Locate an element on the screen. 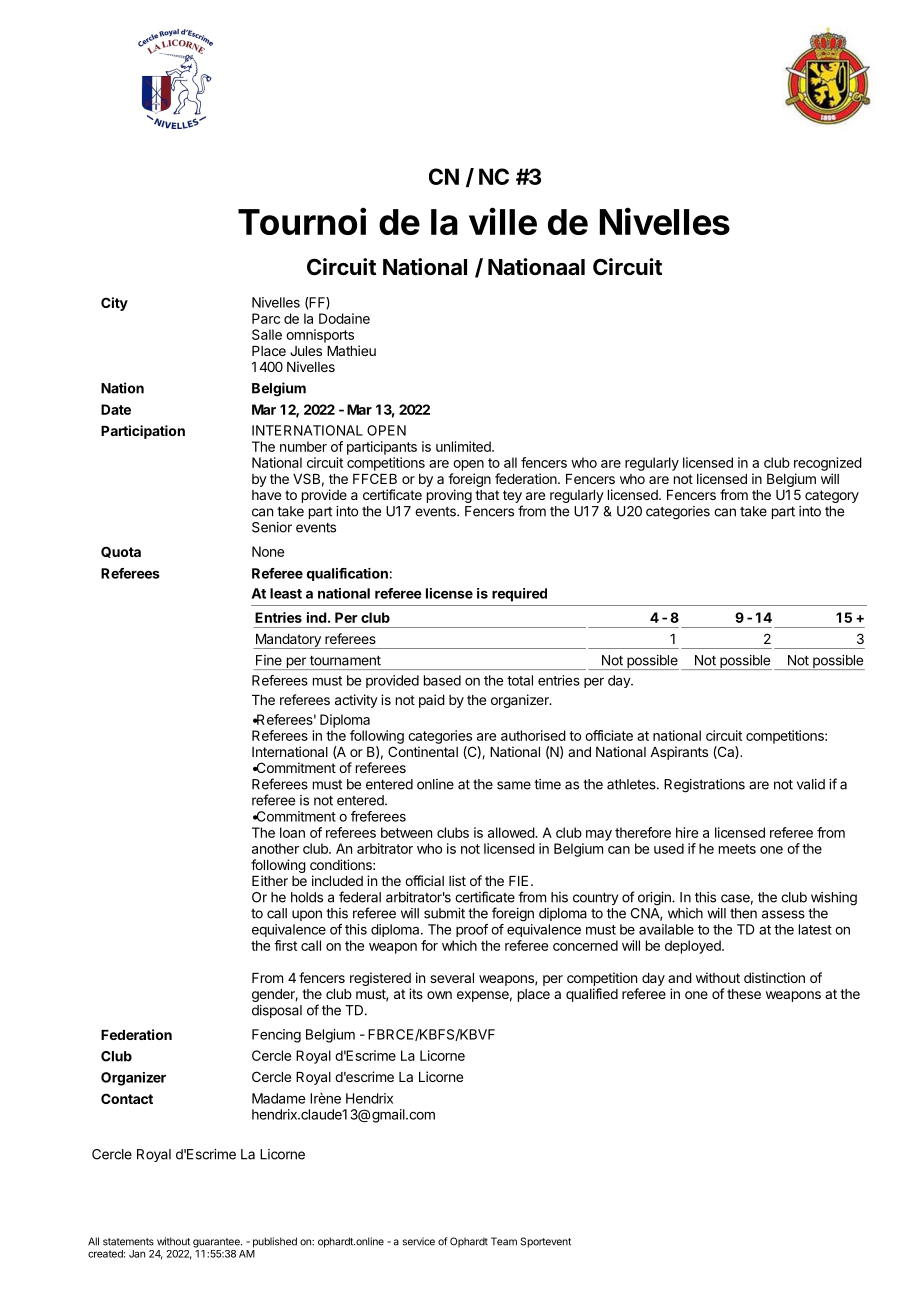  ville is located at coordinates (503, 221).
